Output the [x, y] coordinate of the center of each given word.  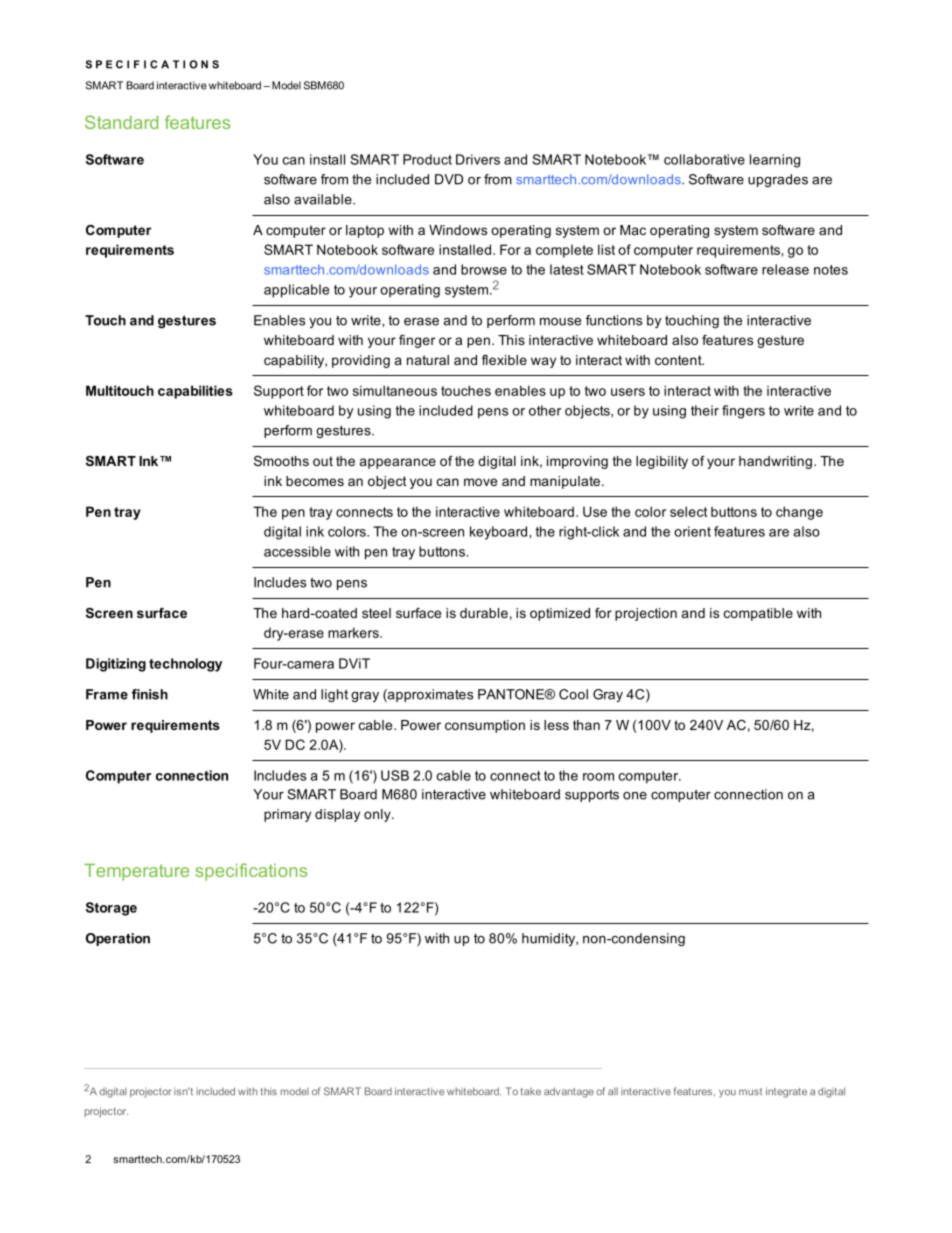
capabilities [195, 392]
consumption [485, 726]
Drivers [478, 159]
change [799, 513]
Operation [118, 939]
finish [150, 694]
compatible [758, 614]
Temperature [136, 872]
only [378, 815]
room [598, 777]
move [480, 482]
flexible [504, 360]
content [679, 360]
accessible [297, 551]
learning [775, 161]
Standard [121, 122]
